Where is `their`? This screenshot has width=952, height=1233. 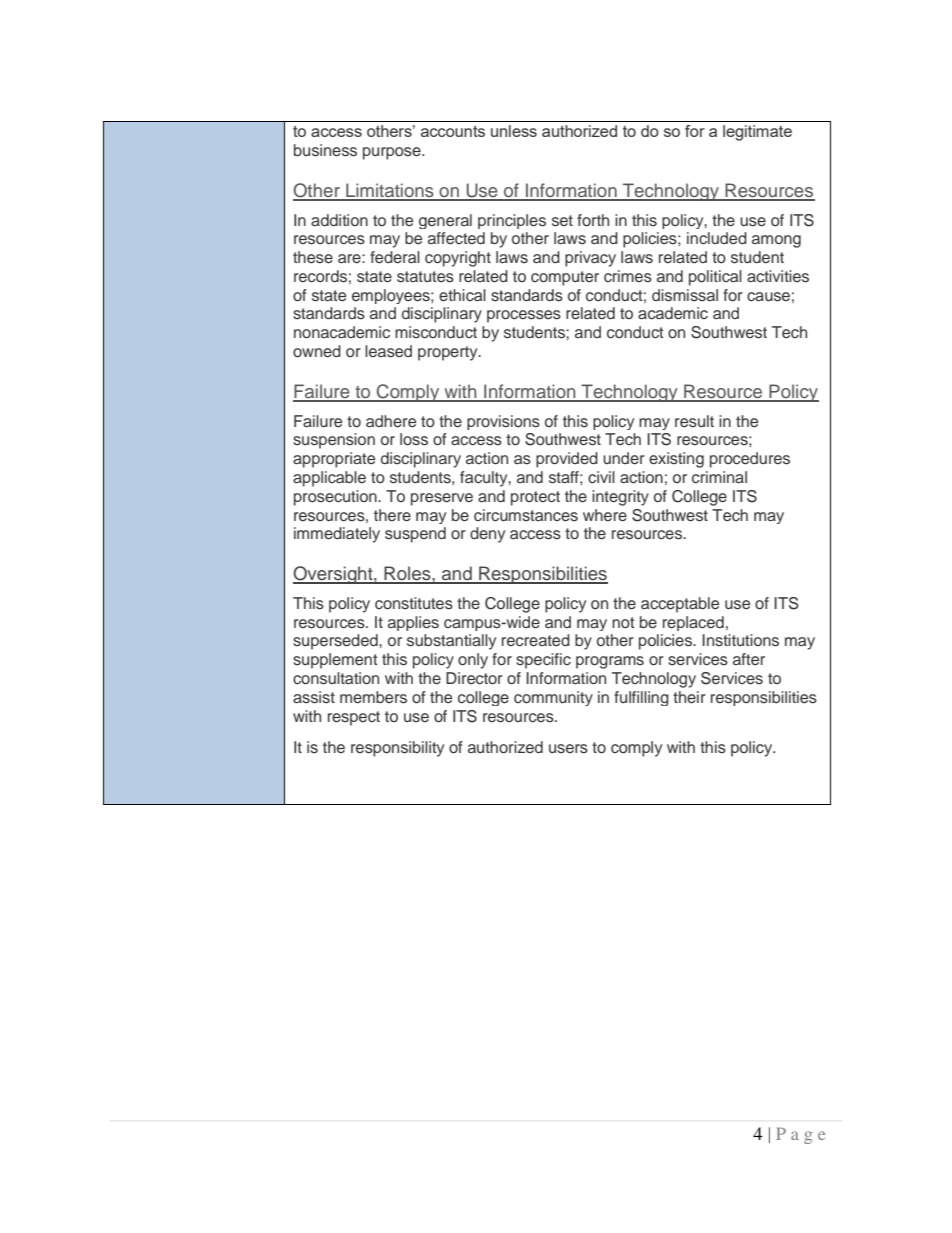
their is located at coordinates (689, 697).
